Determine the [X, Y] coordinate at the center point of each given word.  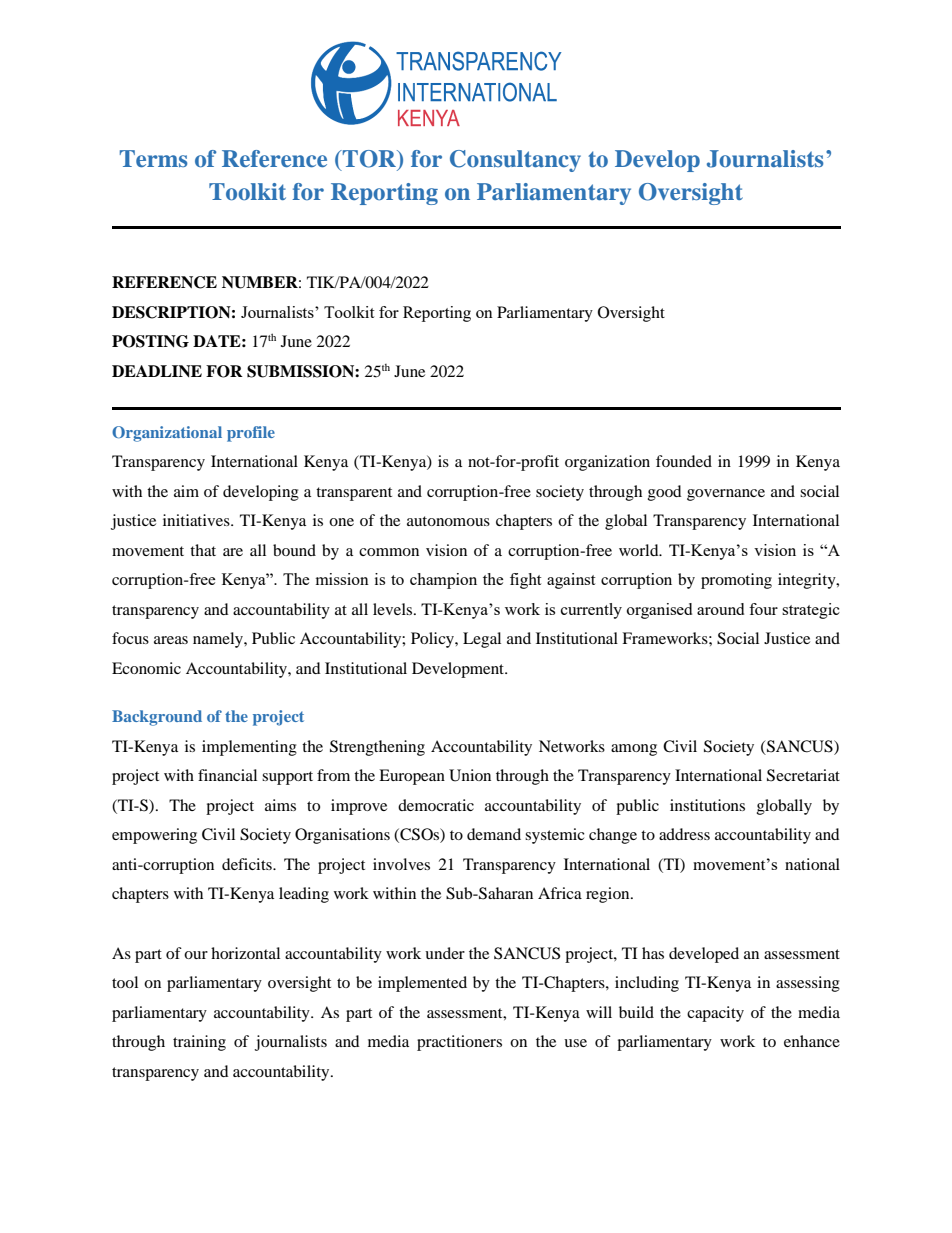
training [199, 1043]
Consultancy [515, 161]
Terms [153, 158]
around [720, 609]
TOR [370, 160]
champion [443, 581]
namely [219, 640]
